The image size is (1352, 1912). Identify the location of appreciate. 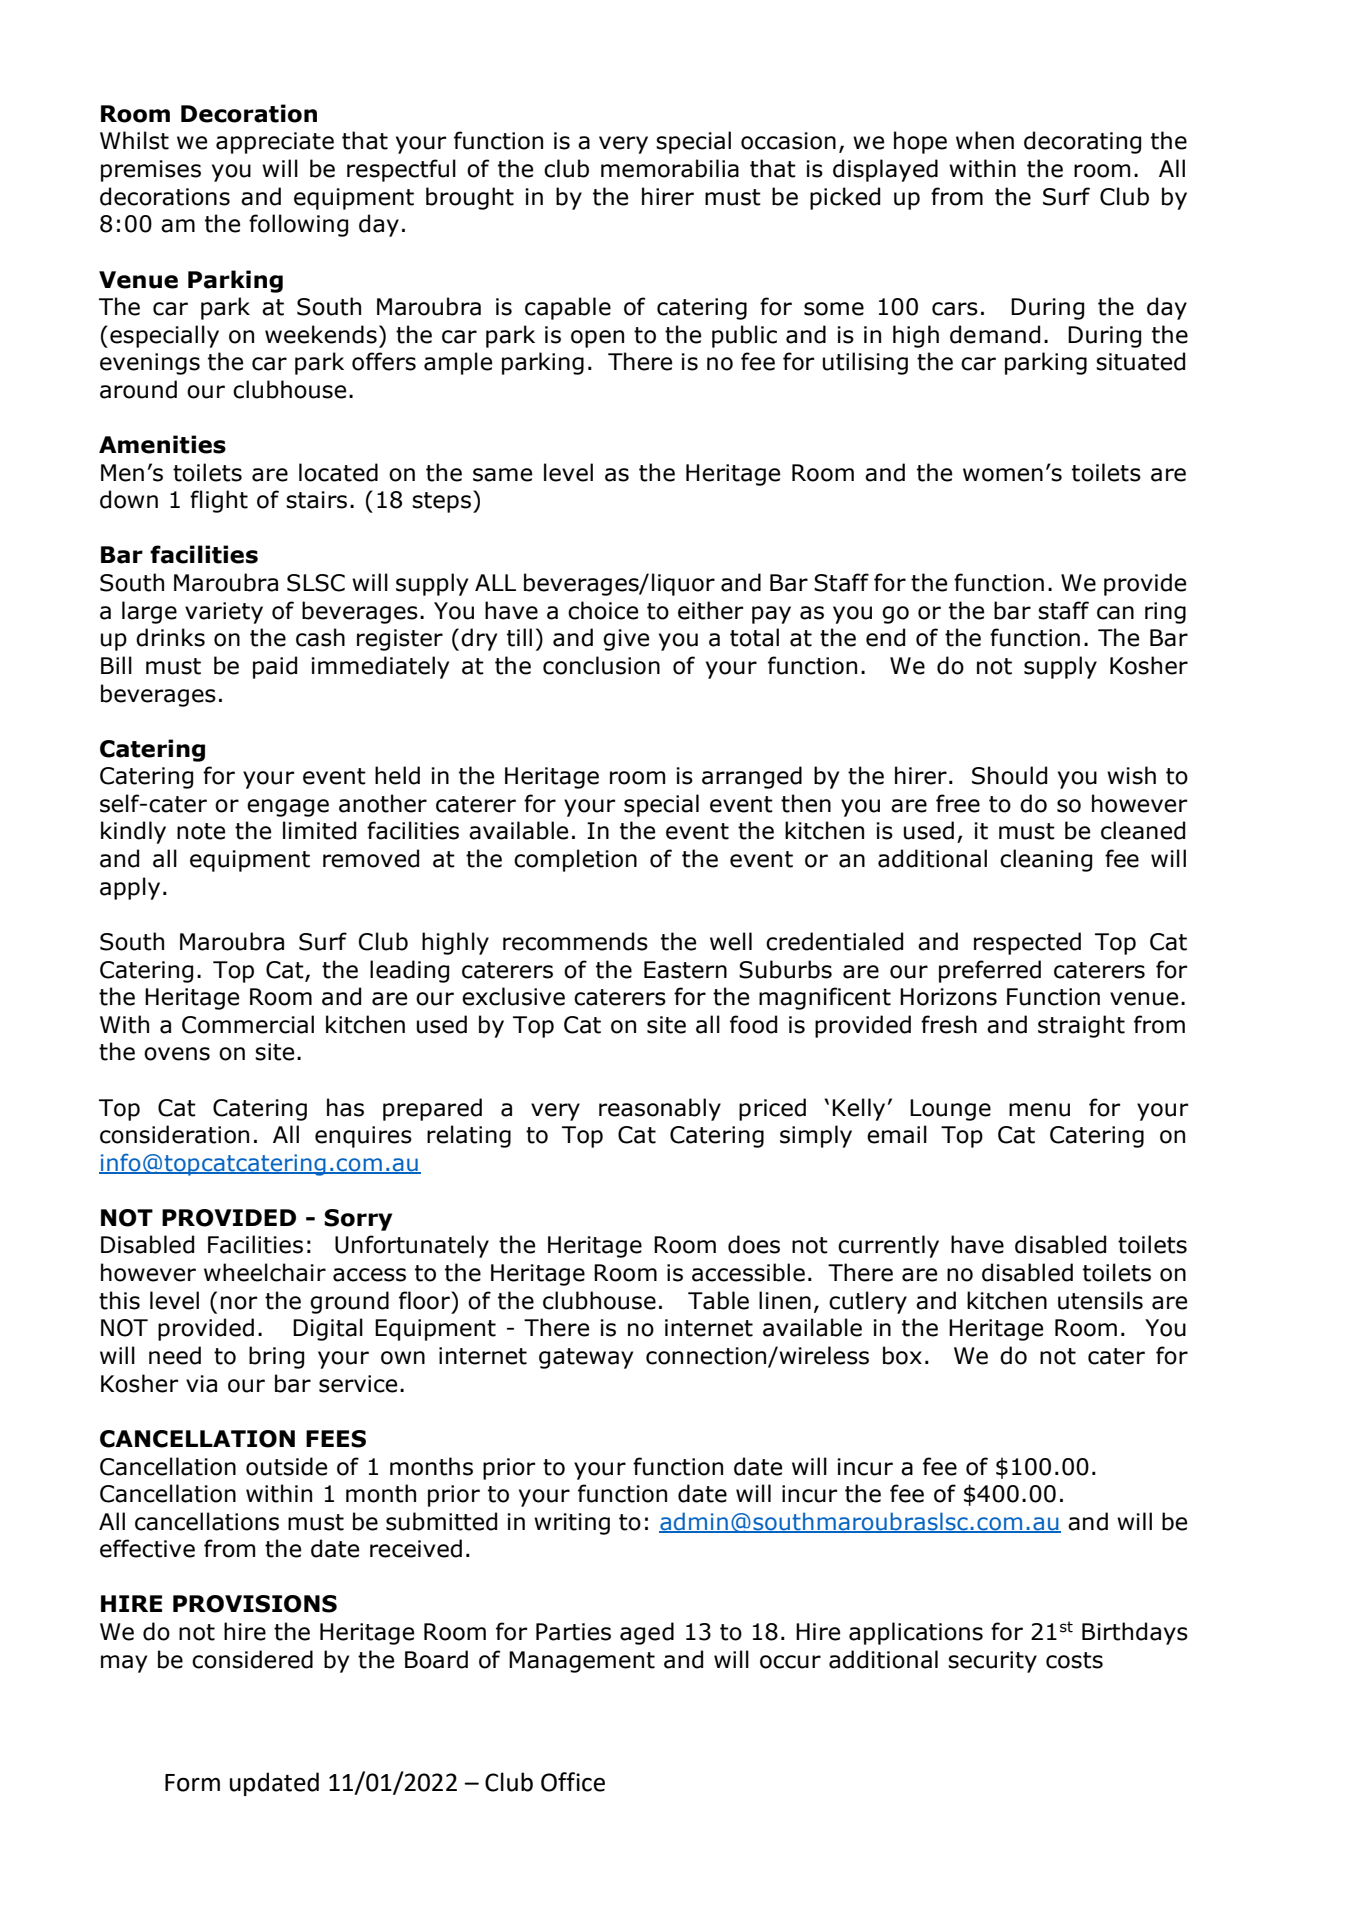
(275, 143).
